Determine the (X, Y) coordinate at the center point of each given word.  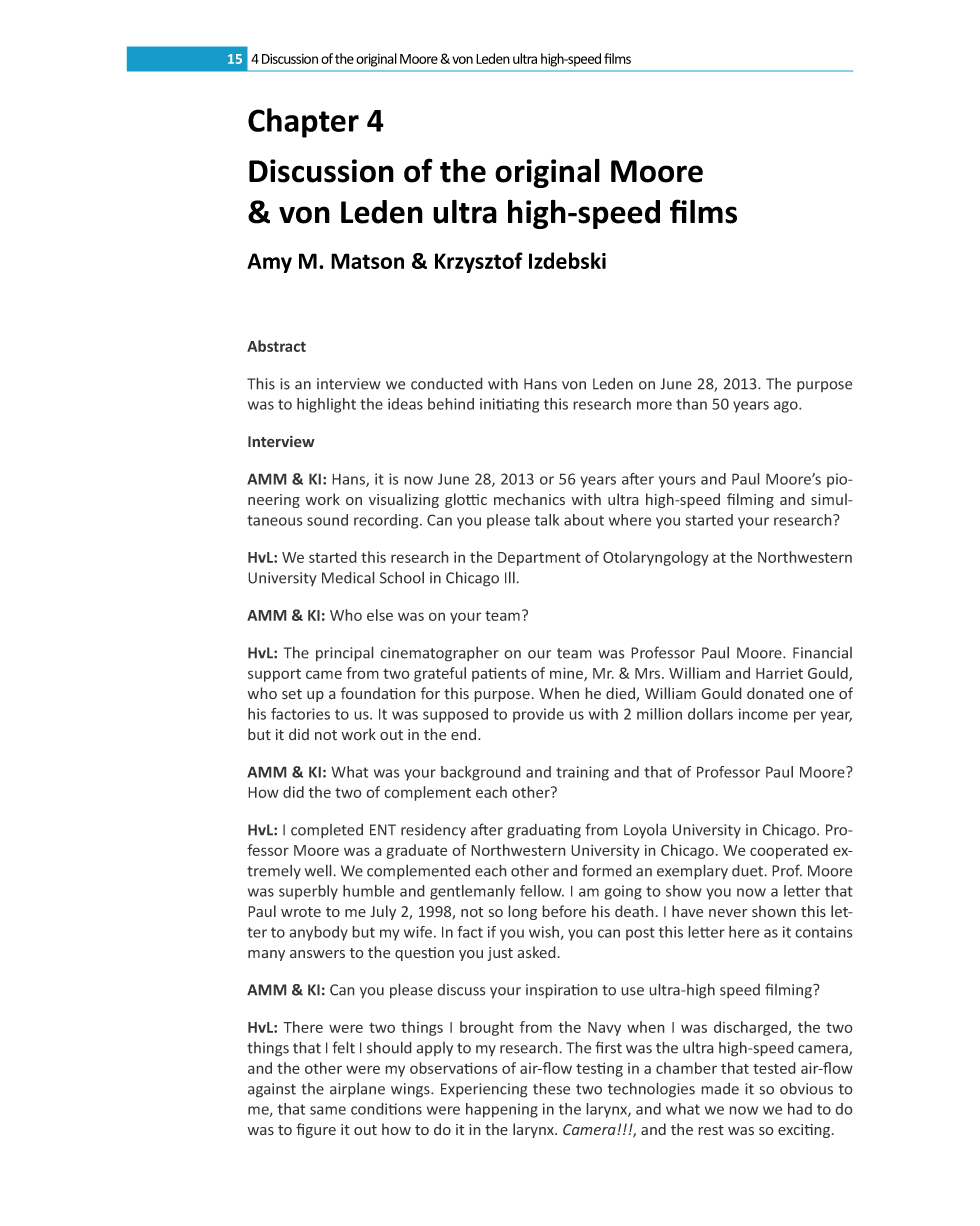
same (328, 1110)
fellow (542, 891)
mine (567, 674)
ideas (405, 404)
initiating (509, 405)
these (551, 1088)
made (720, 1088)
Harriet (779, 673)
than (691, 404)
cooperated (789, 851)
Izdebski (567, 260)
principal (345, 654)
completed (327, 830)
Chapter (303, 123)
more (654, 405)
